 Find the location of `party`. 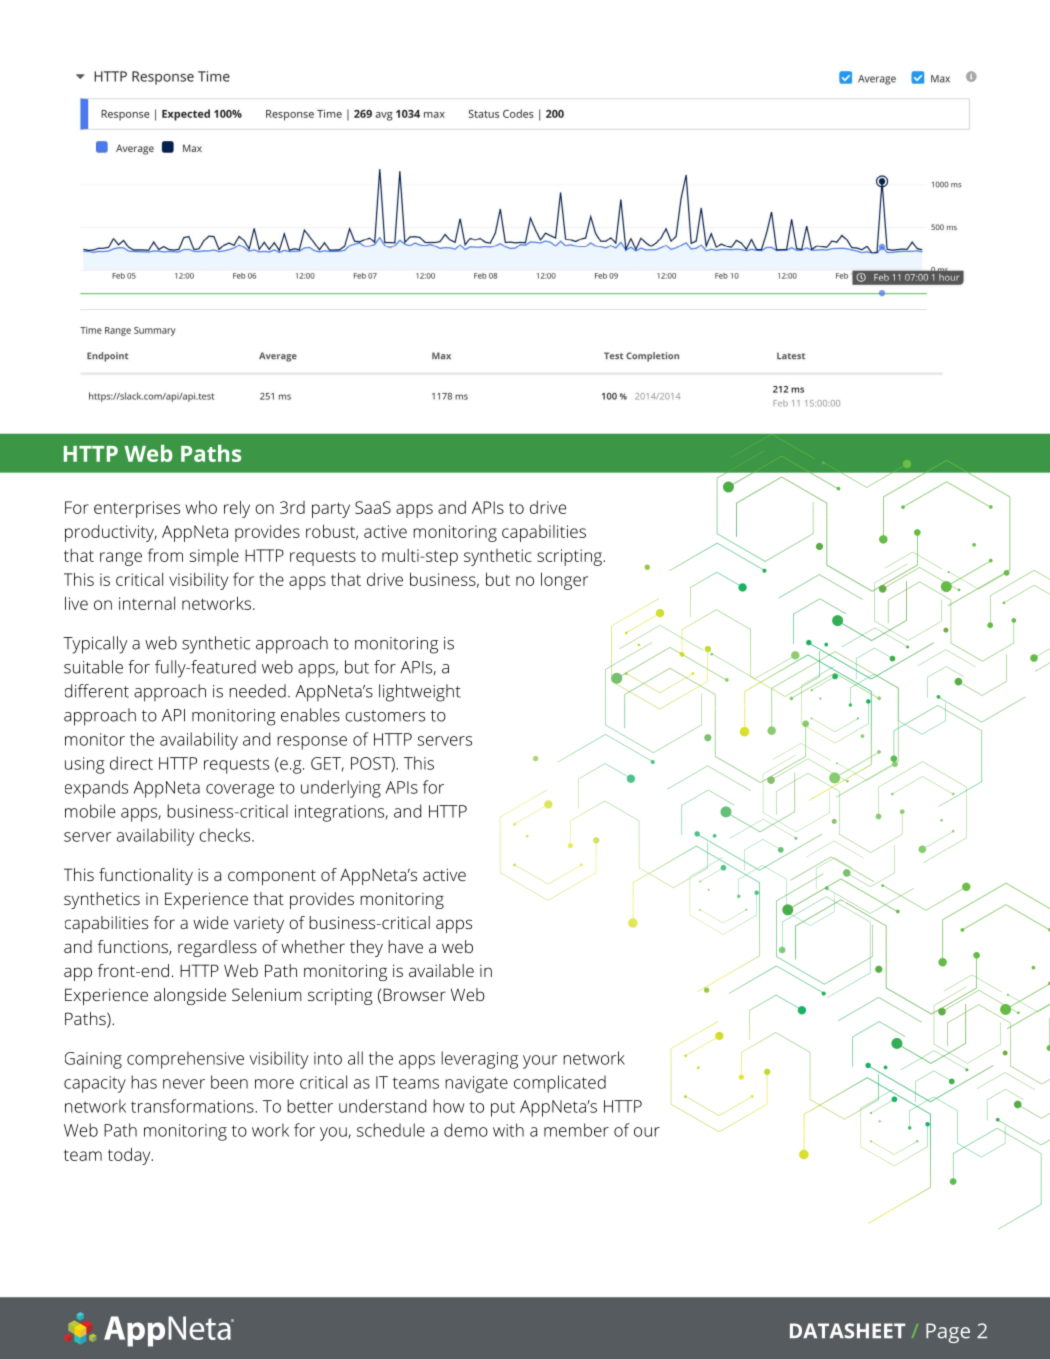

party is located at coordinates (331, 510).
